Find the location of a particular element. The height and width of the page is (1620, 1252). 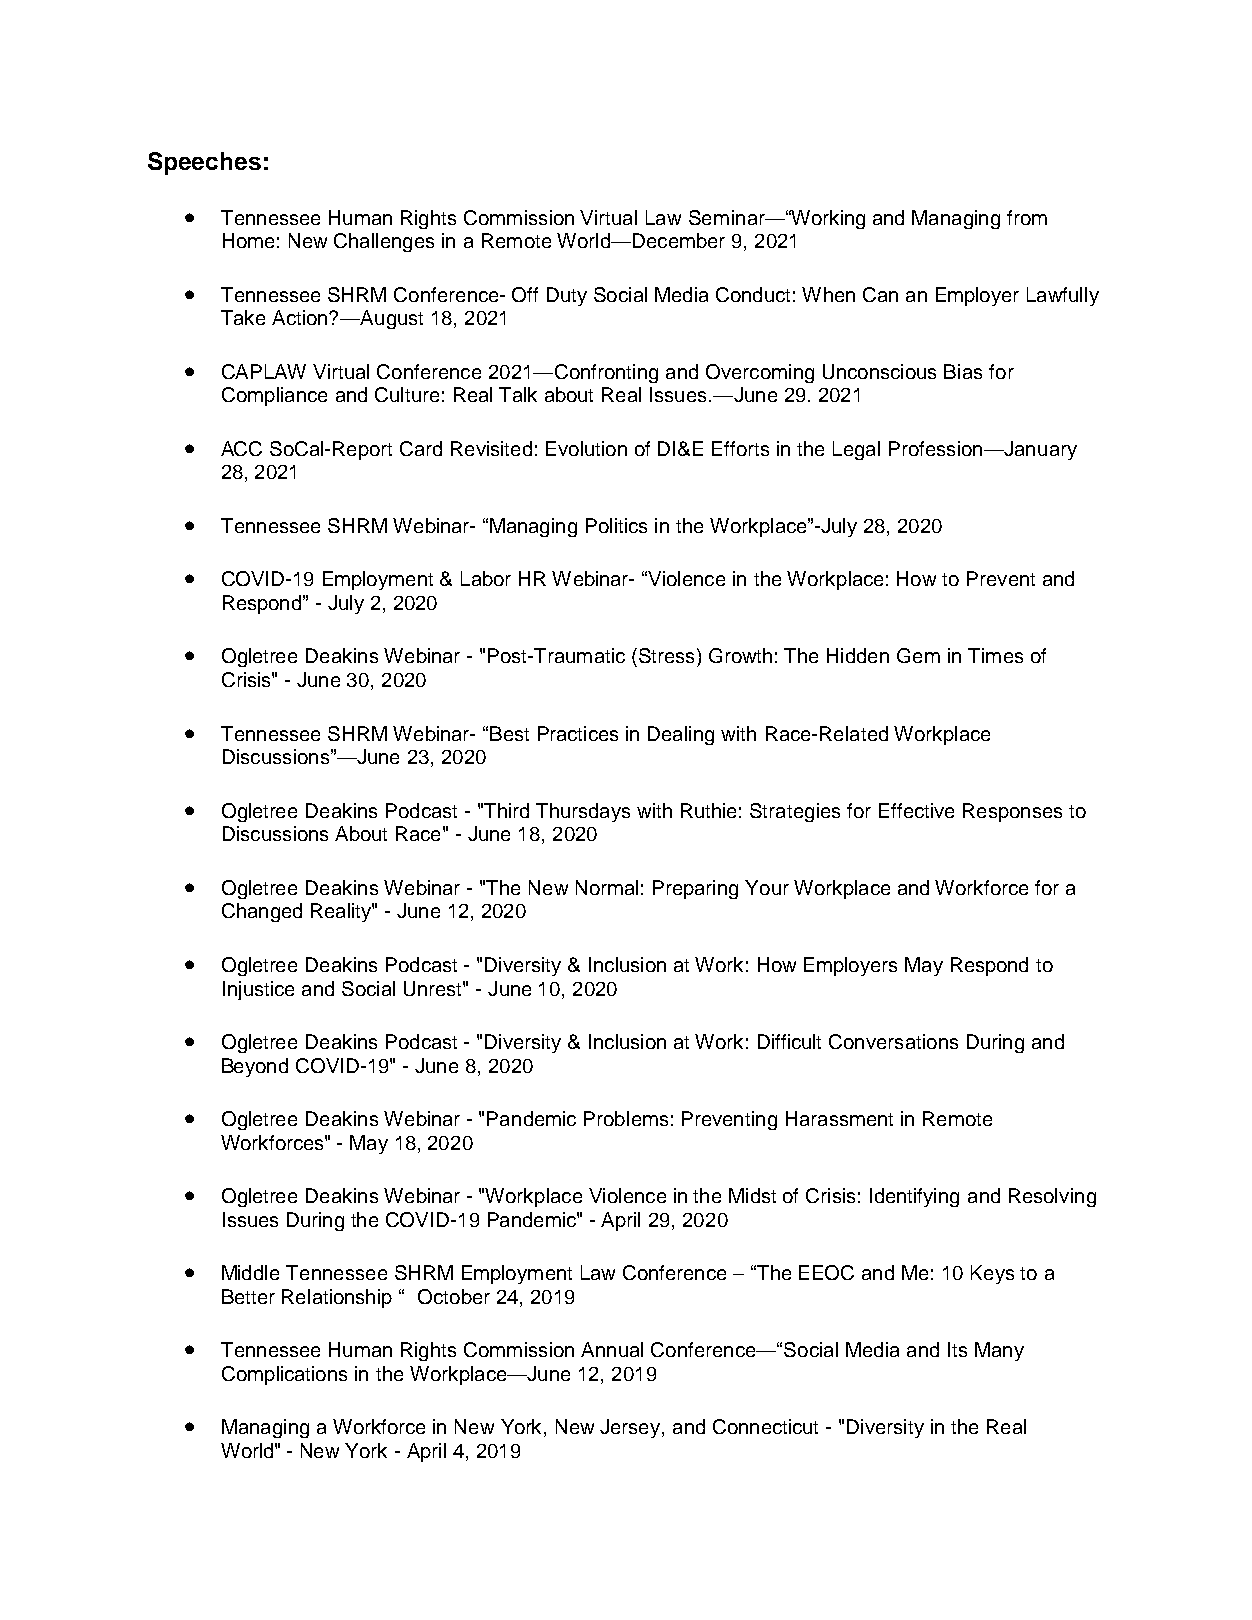

Duty is located at coordinates (567, 296).
